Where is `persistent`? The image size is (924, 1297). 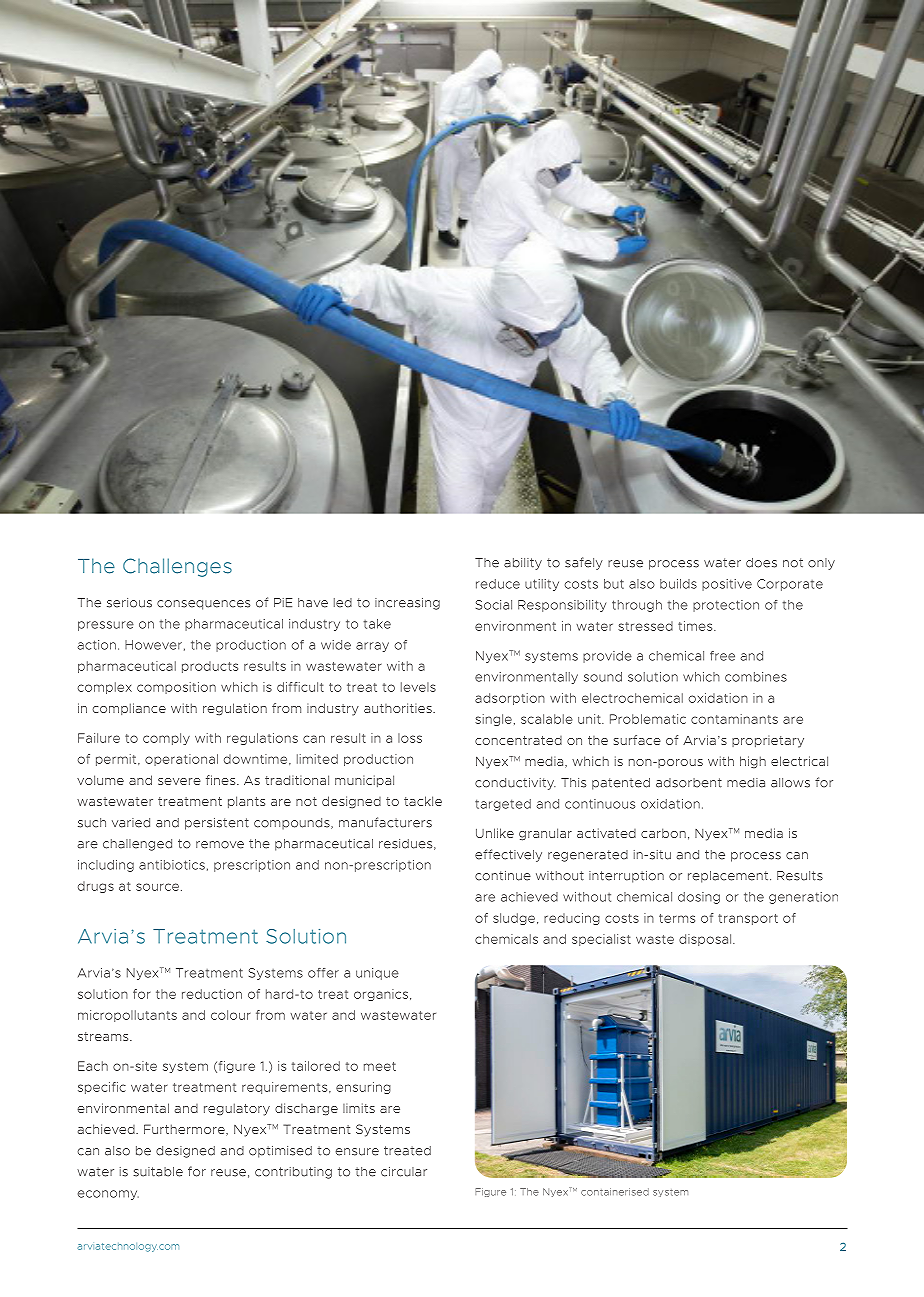 persistent is located at coordinates (217, 824).
